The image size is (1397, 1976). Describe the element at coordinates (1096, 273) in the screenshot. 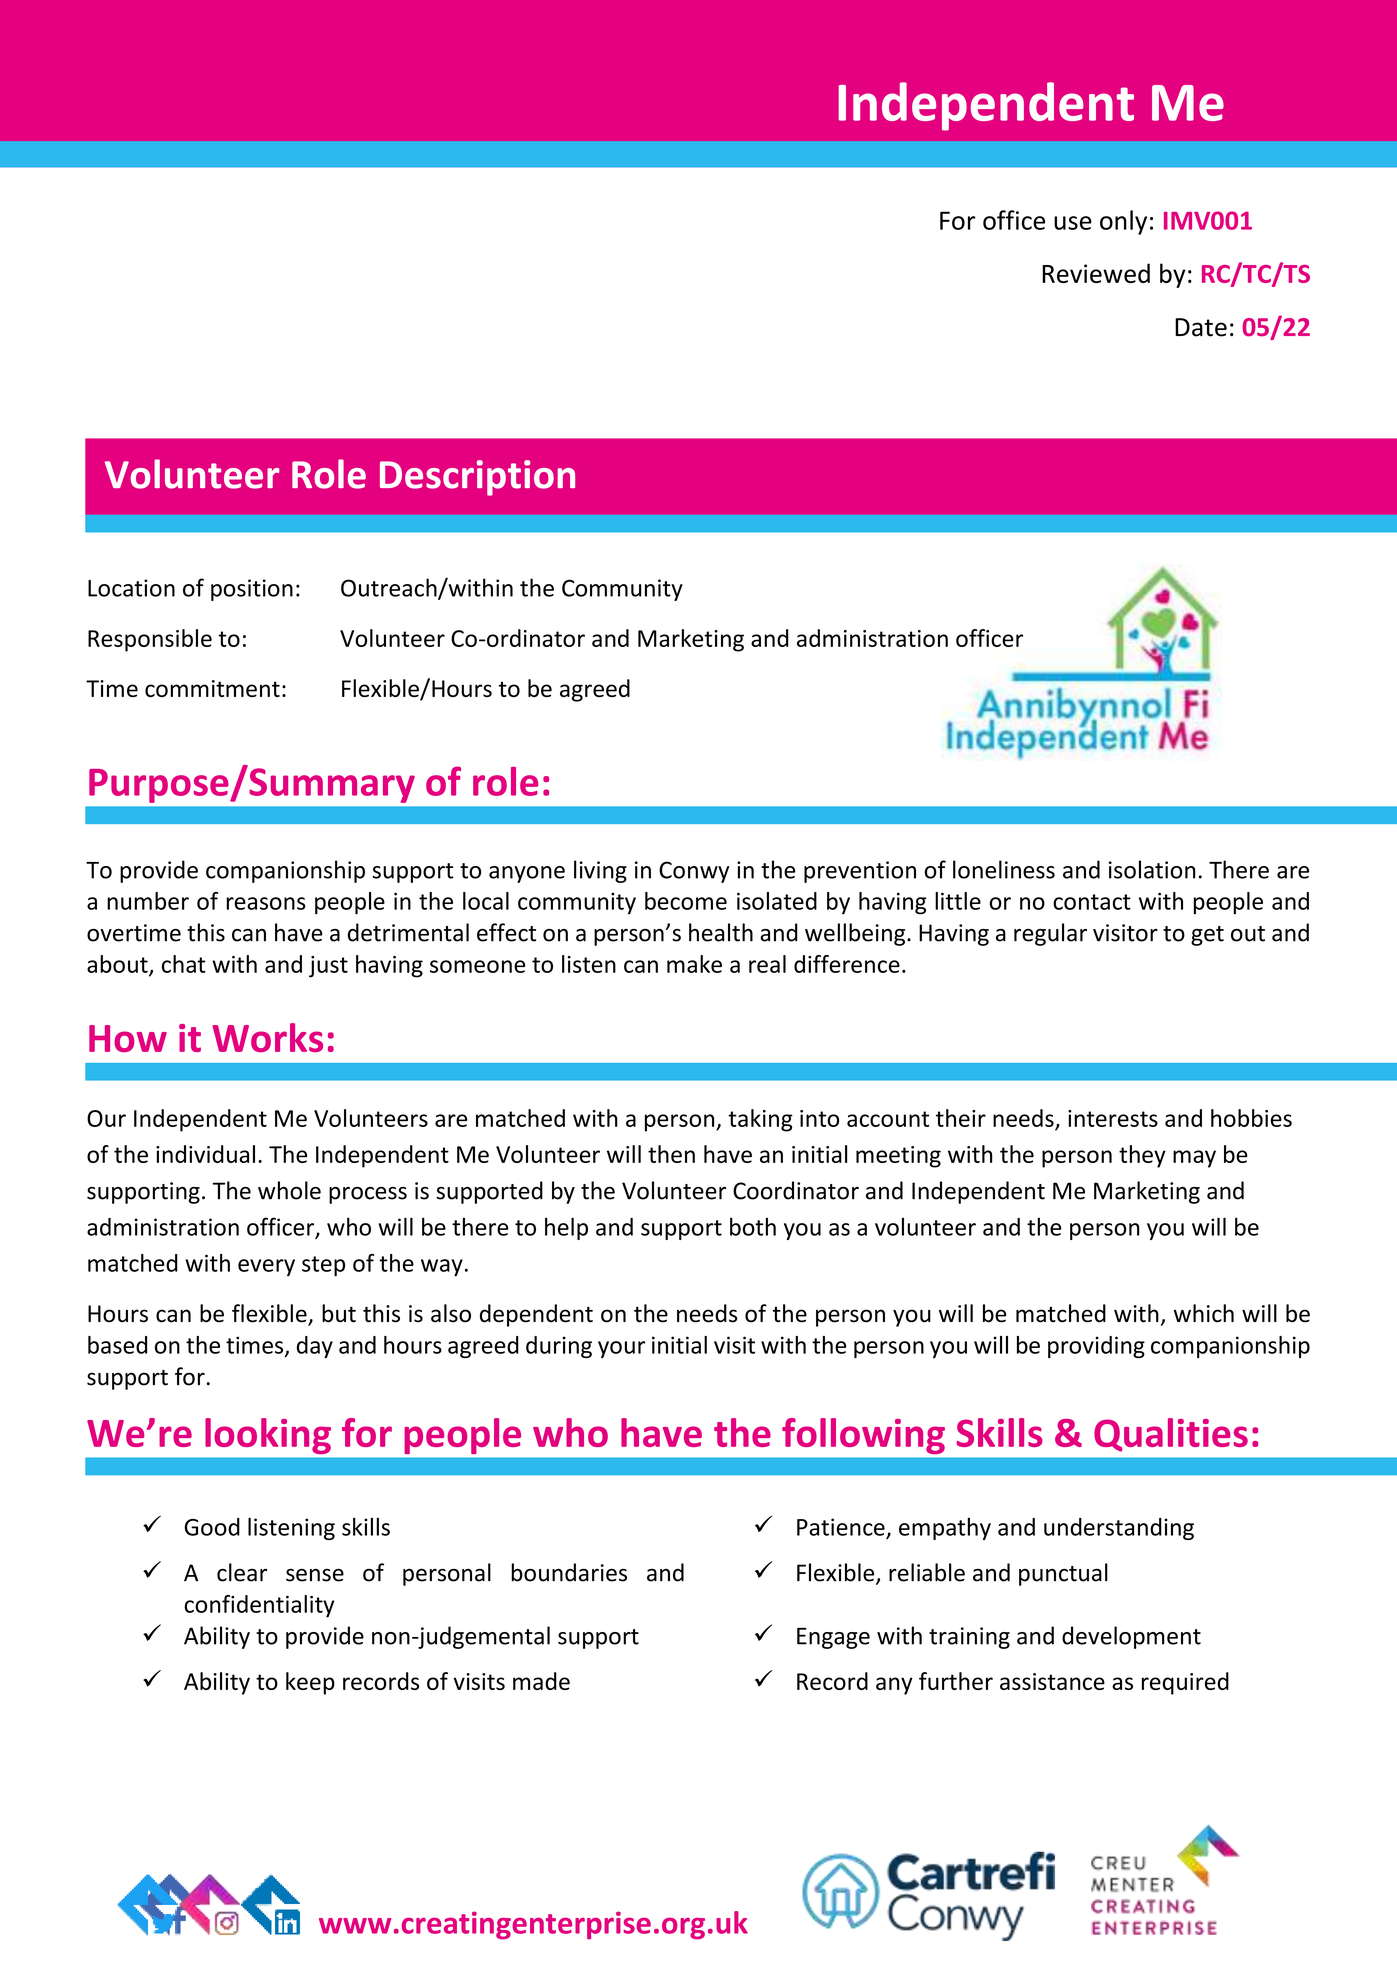

I see `Reviewed` at that location.
